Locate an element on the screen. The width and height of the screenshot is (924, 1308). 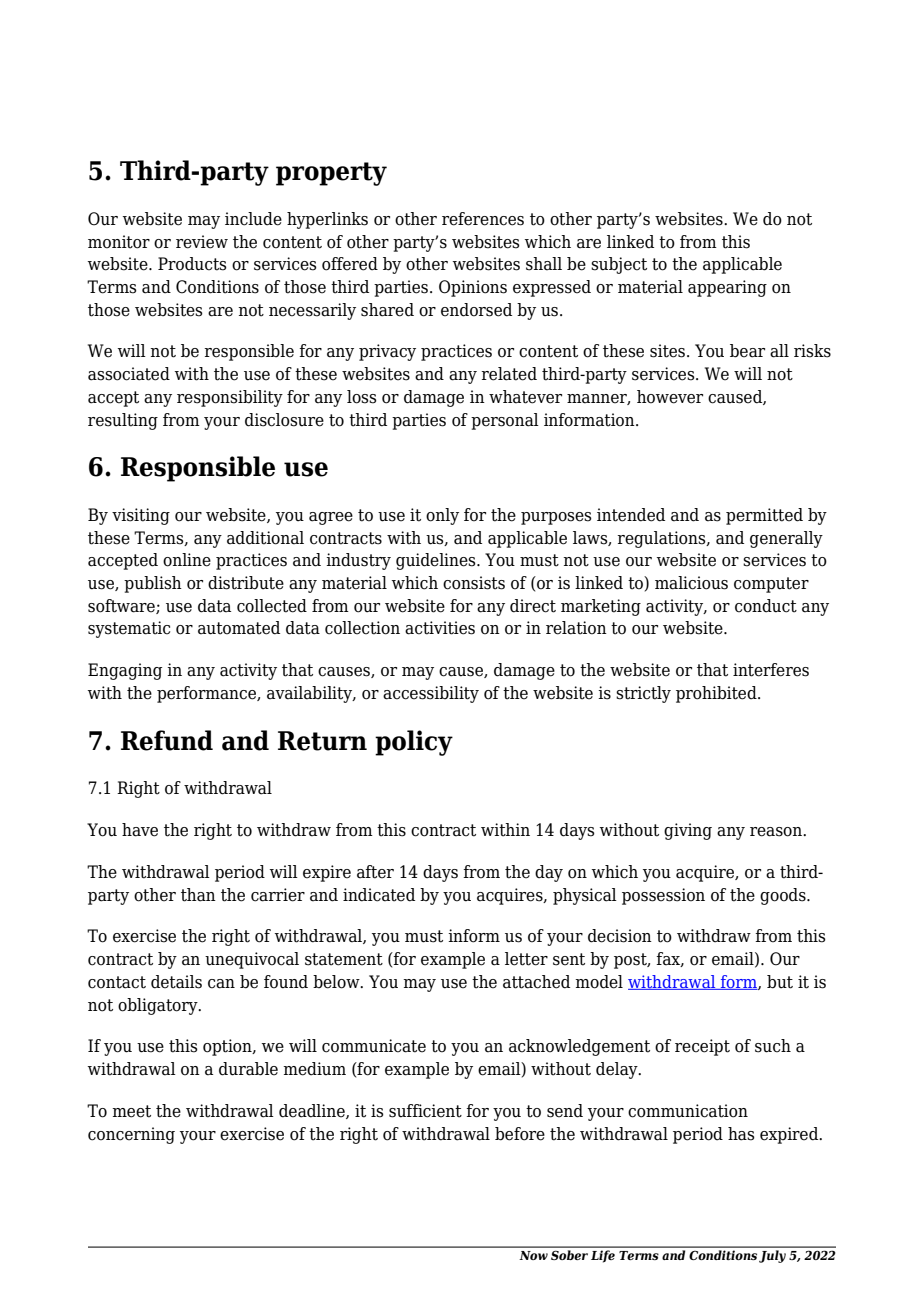
automated is located at coordinates (239, 628).
